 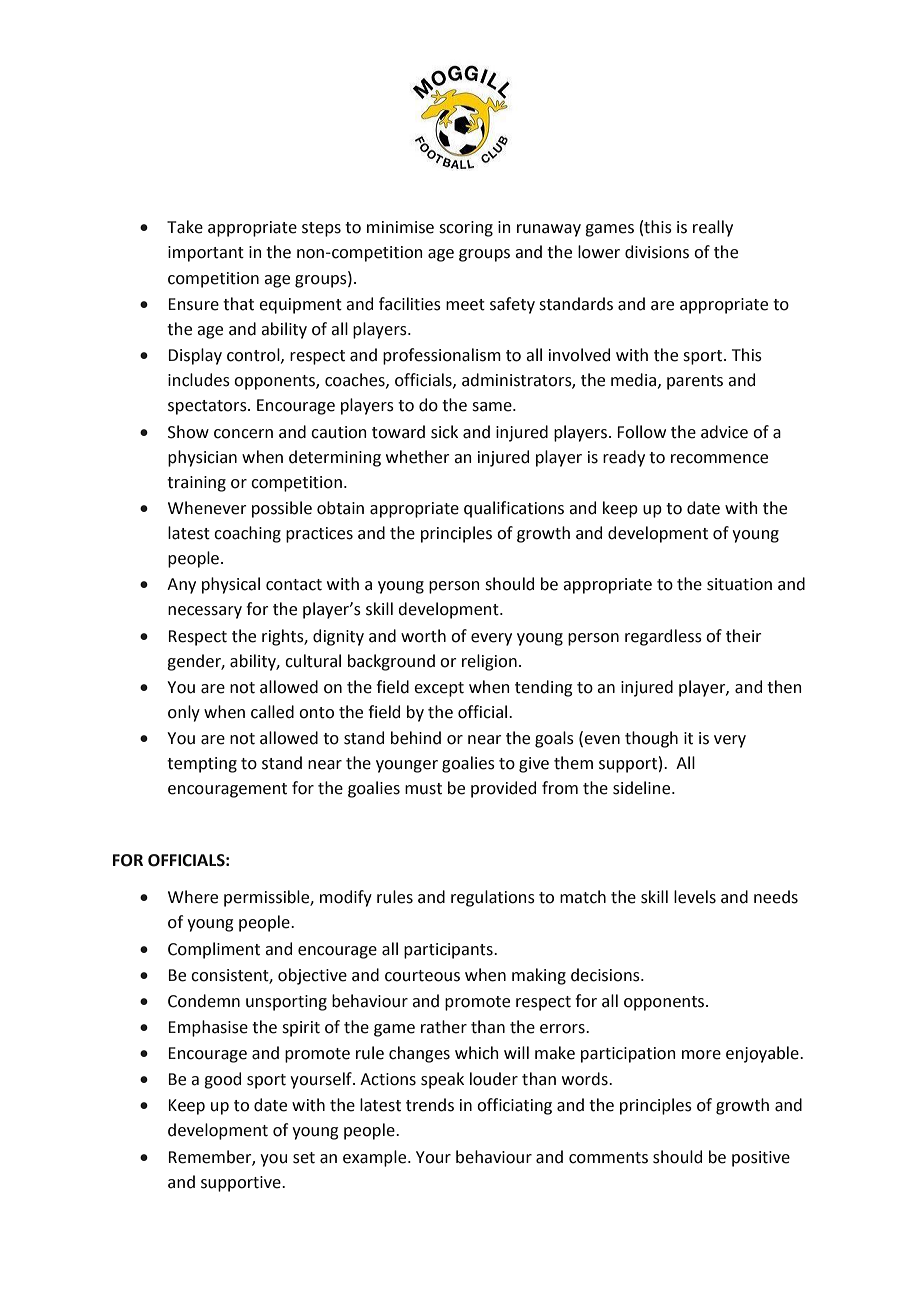 What do you see at coordinates (489, 662) in the document?
I see `religion` at bounding box center [489, 662].
